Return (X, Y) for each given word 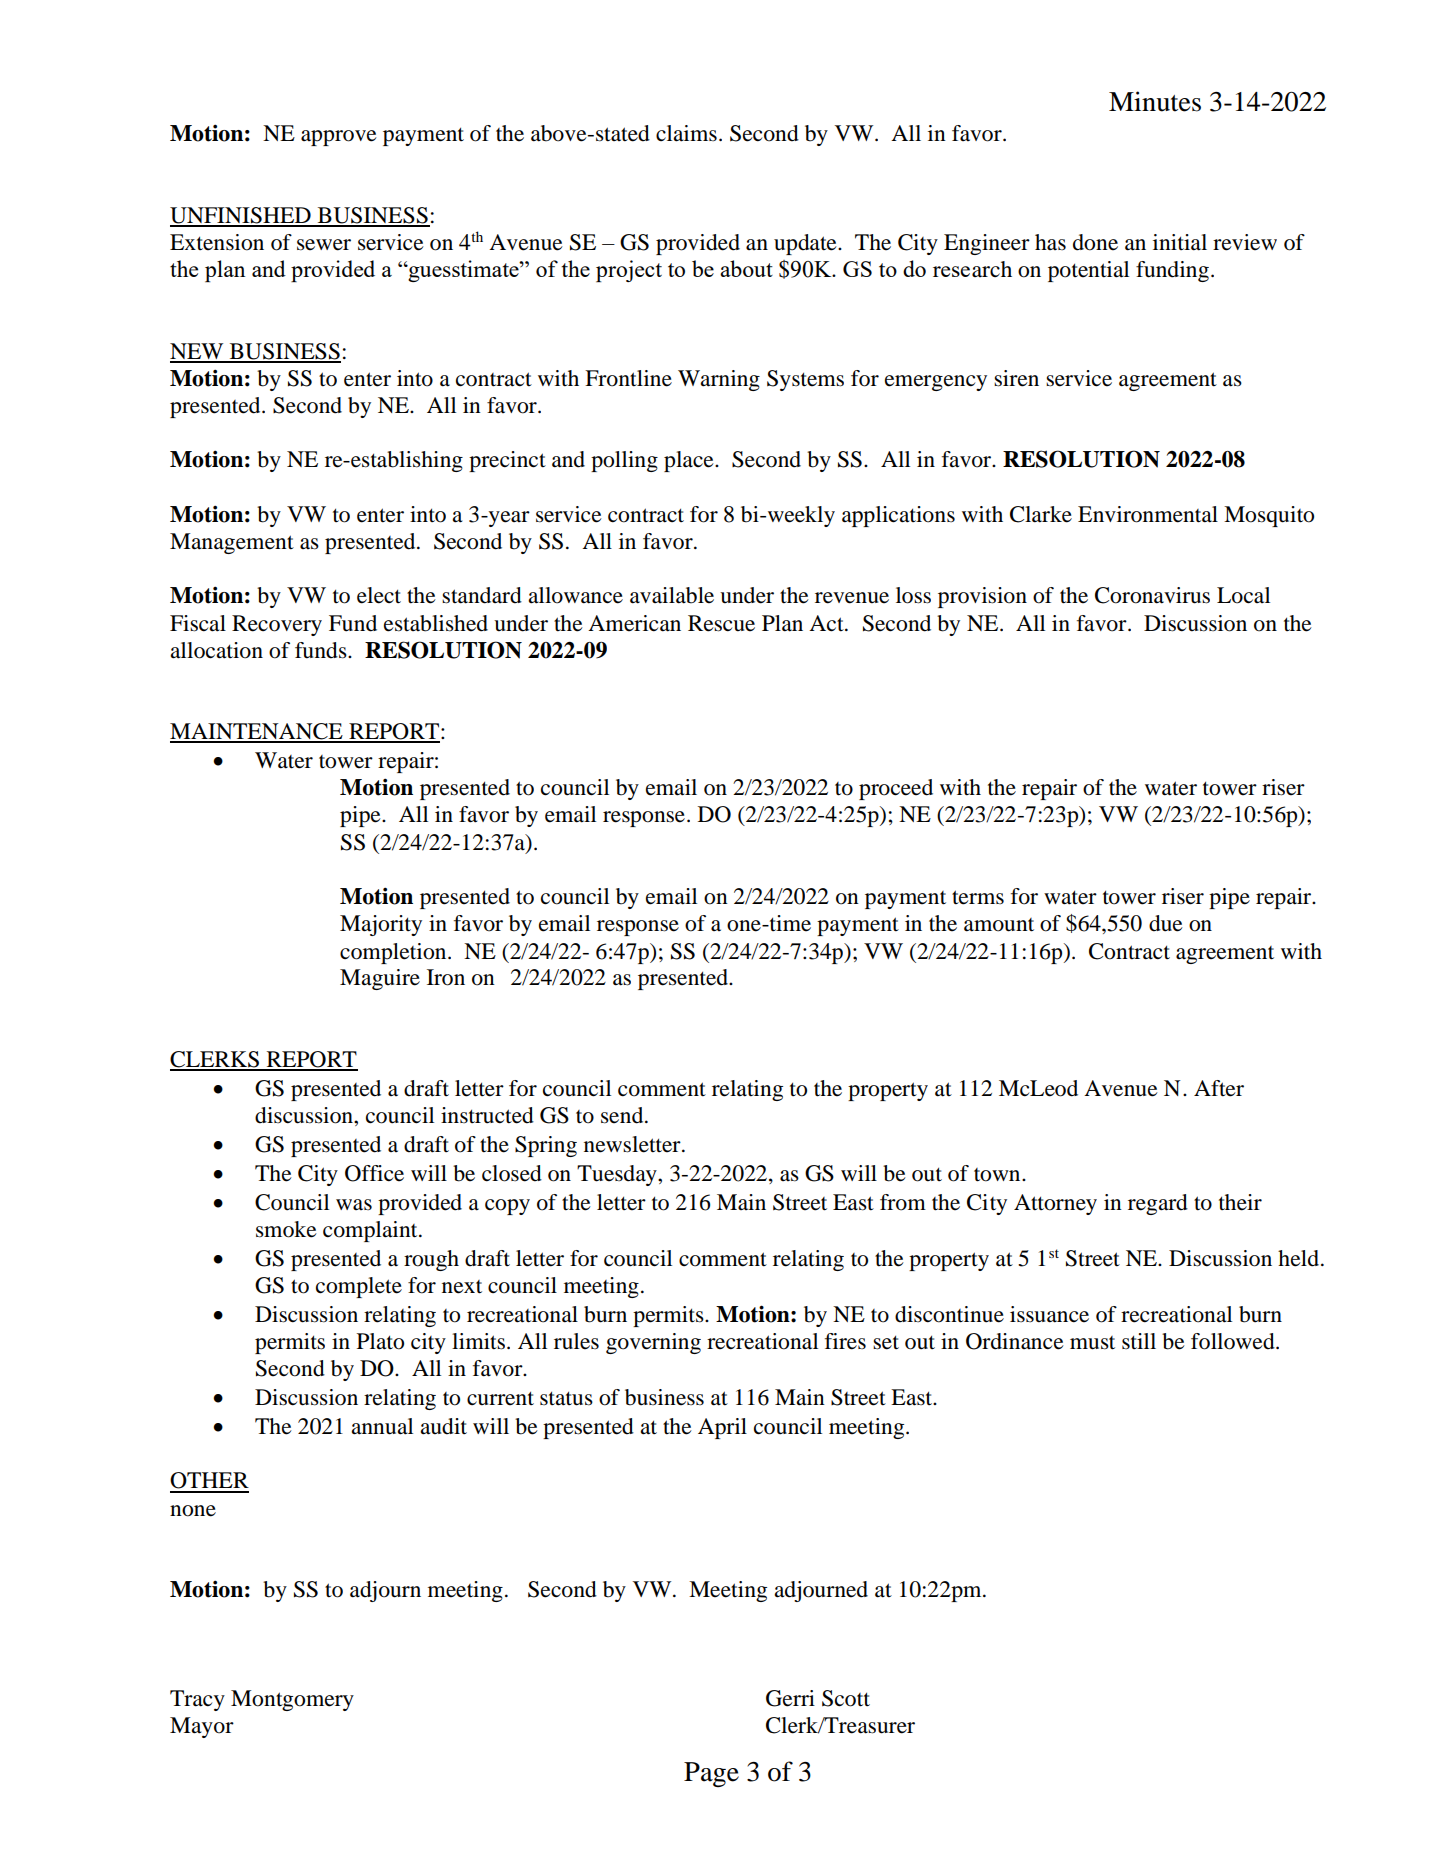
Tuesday (618, 1175)
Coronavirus (1152, 595)
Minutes (1155, 101)
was (354, 1204)
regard (1158, 1204)
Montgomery (292, 1700)
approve (339, 138)
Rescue (721, 623)
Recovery (277, 625)
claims (686, 133)
